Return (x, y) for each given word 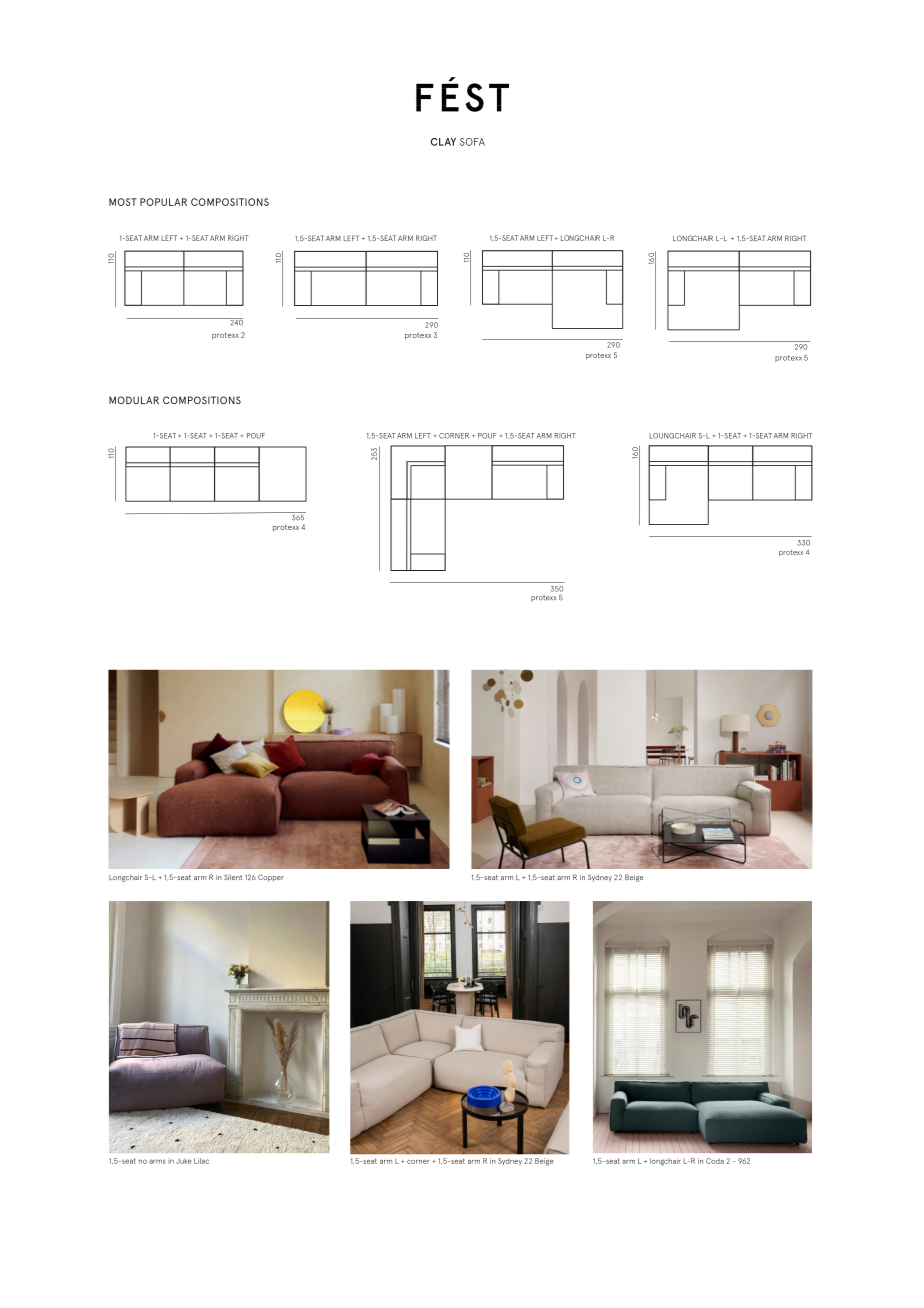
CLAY (443, 142)
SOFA (472, 142)
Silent (233, 877)
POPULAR (163, 202)
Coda (715, 1161)
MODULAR (134, 400)
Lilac (201, 1161)
